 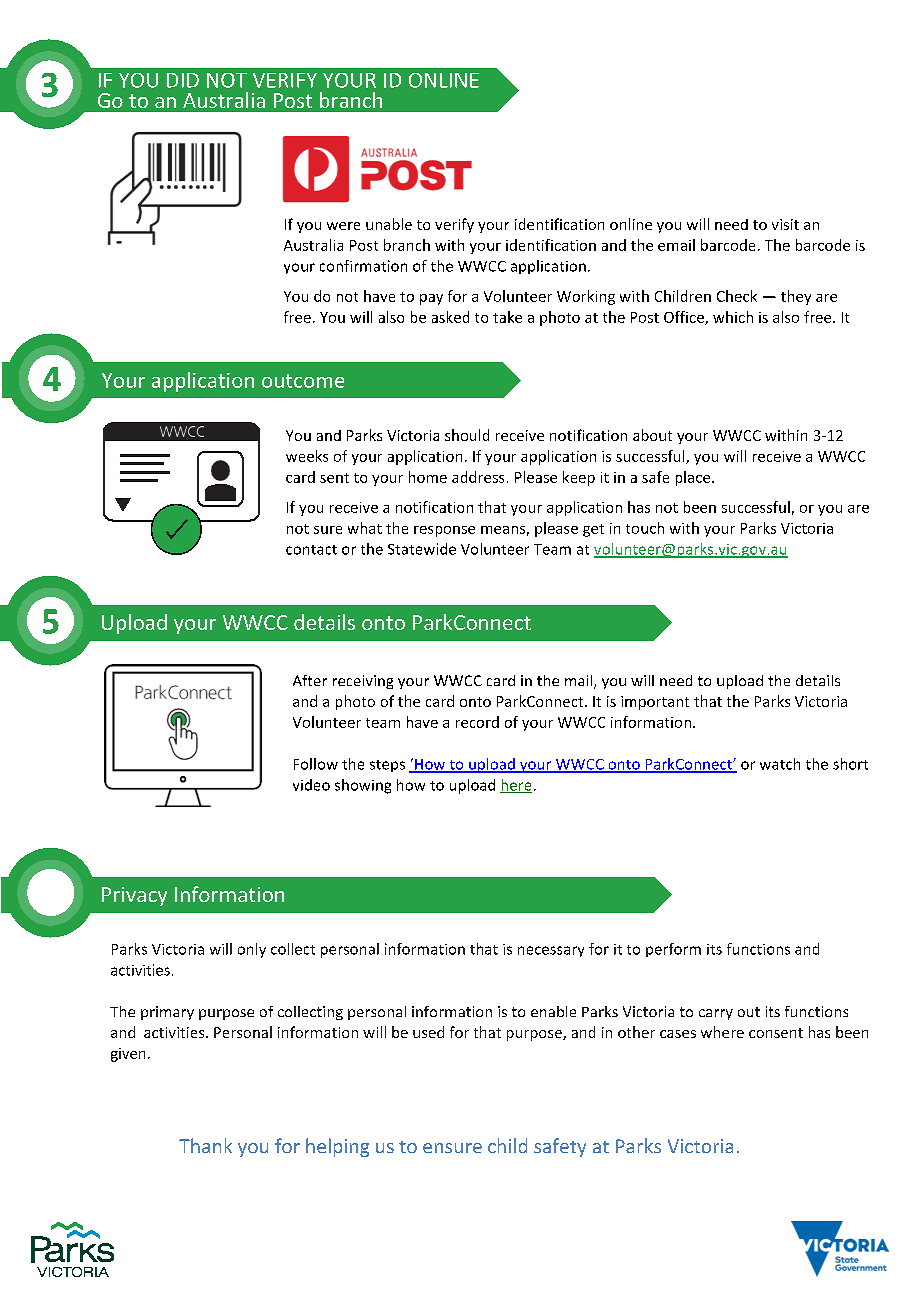 I want to click on watch, so click(x=780, y=764).
